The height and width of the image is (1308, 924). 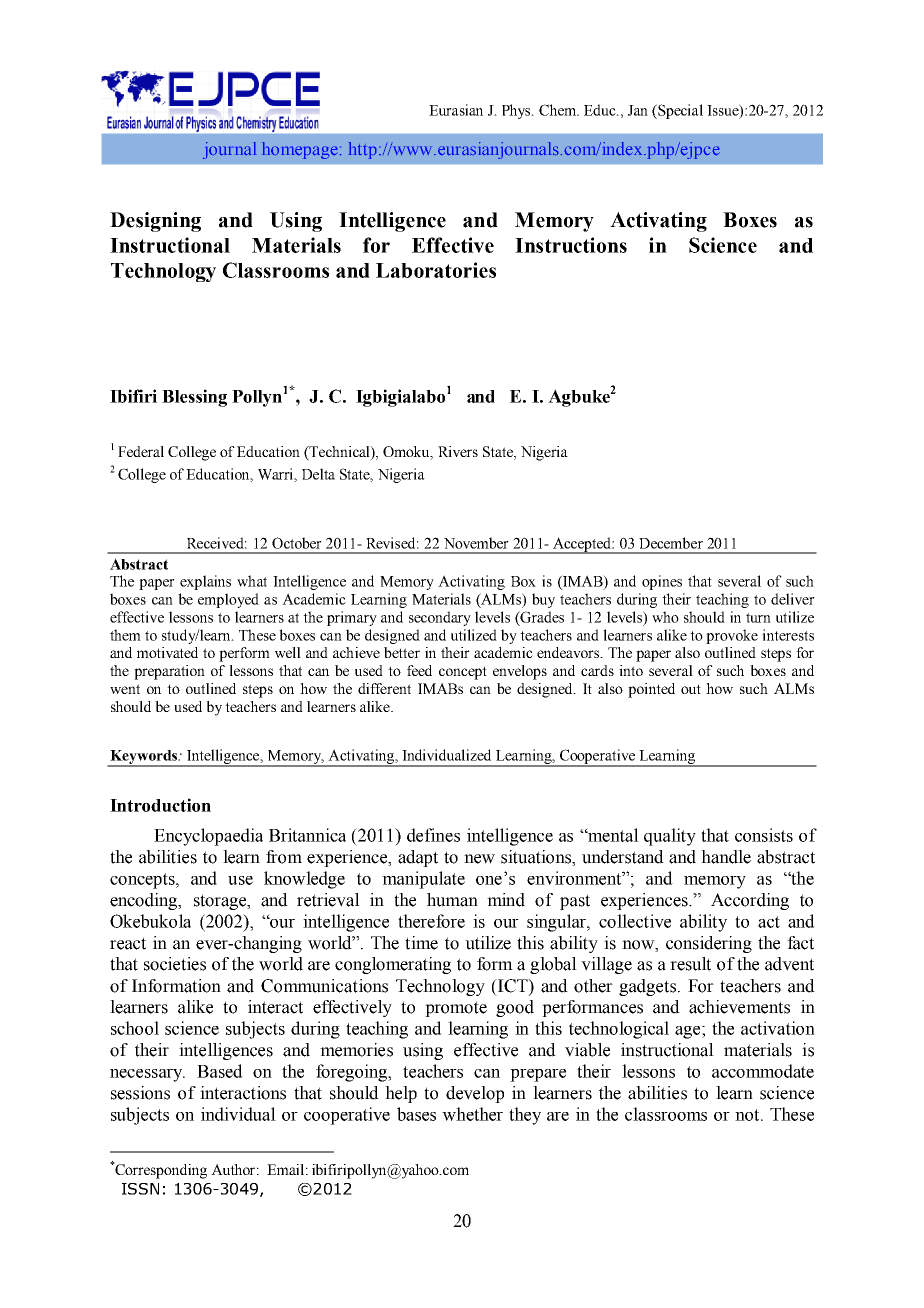 What do you see at coordinates (233, 1169) in the image?
I see `Author` at bounding box center [233, 1169].
